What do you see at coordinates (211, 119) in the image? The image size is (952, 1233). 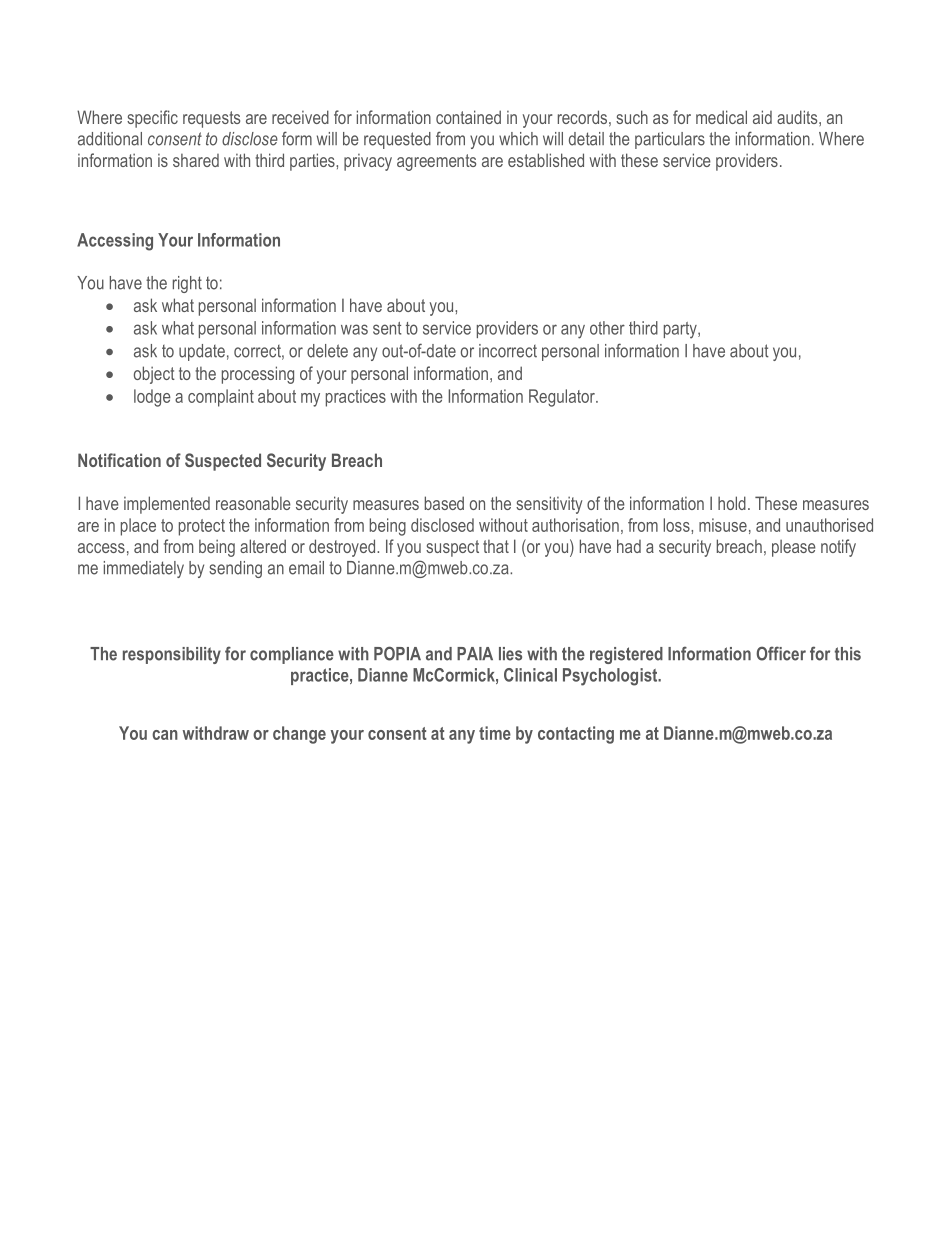 I see `requests` at bounding box center [211, 119].
